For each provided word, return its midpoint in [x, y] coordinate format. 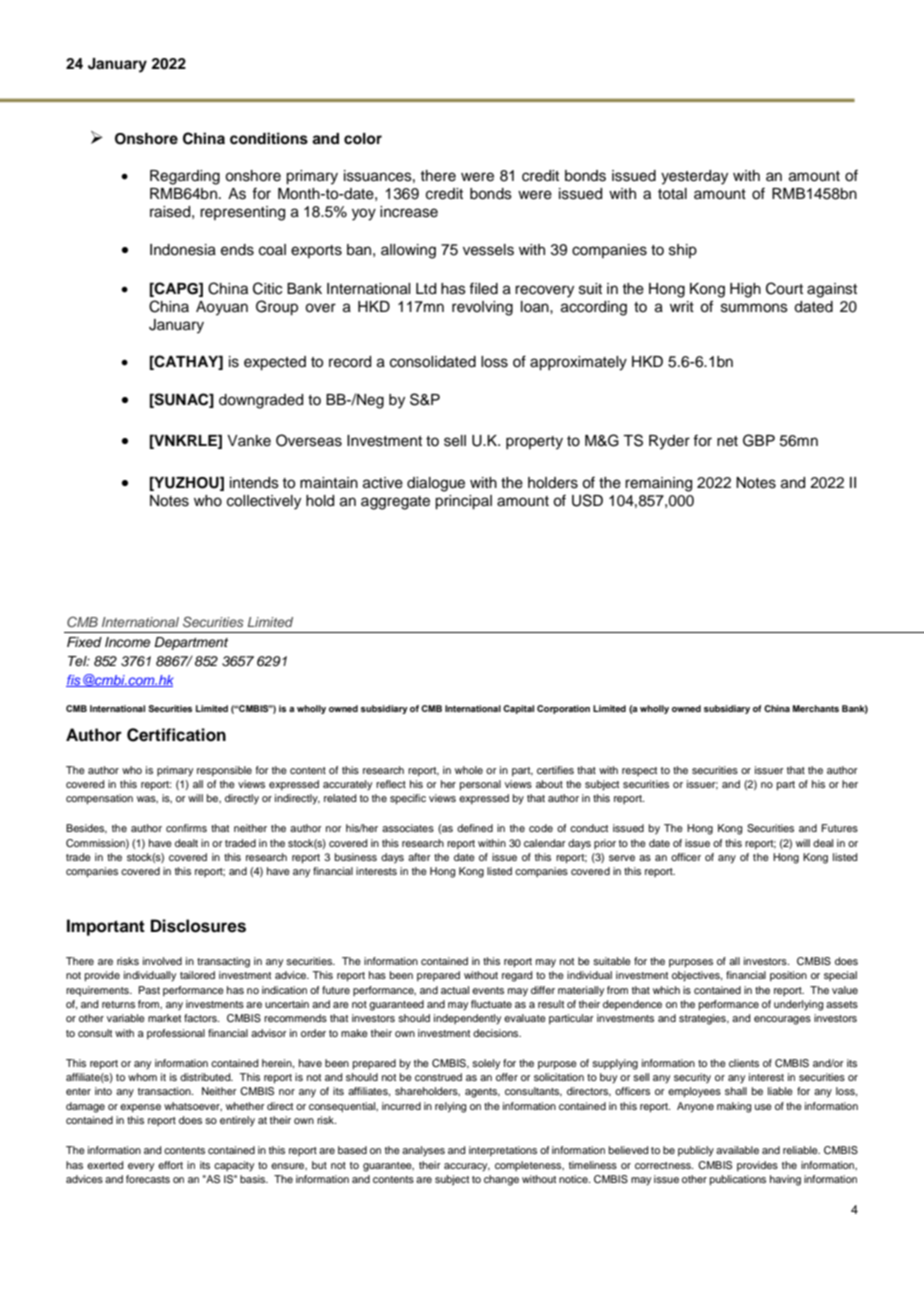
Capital [518, 709]
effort [170, 1165]
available [737, 1150]
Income [127, 642]
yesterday [694, 177]
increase [409, 212]
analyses [423, 1151]
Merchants [816, 708]
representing [242, 213]
